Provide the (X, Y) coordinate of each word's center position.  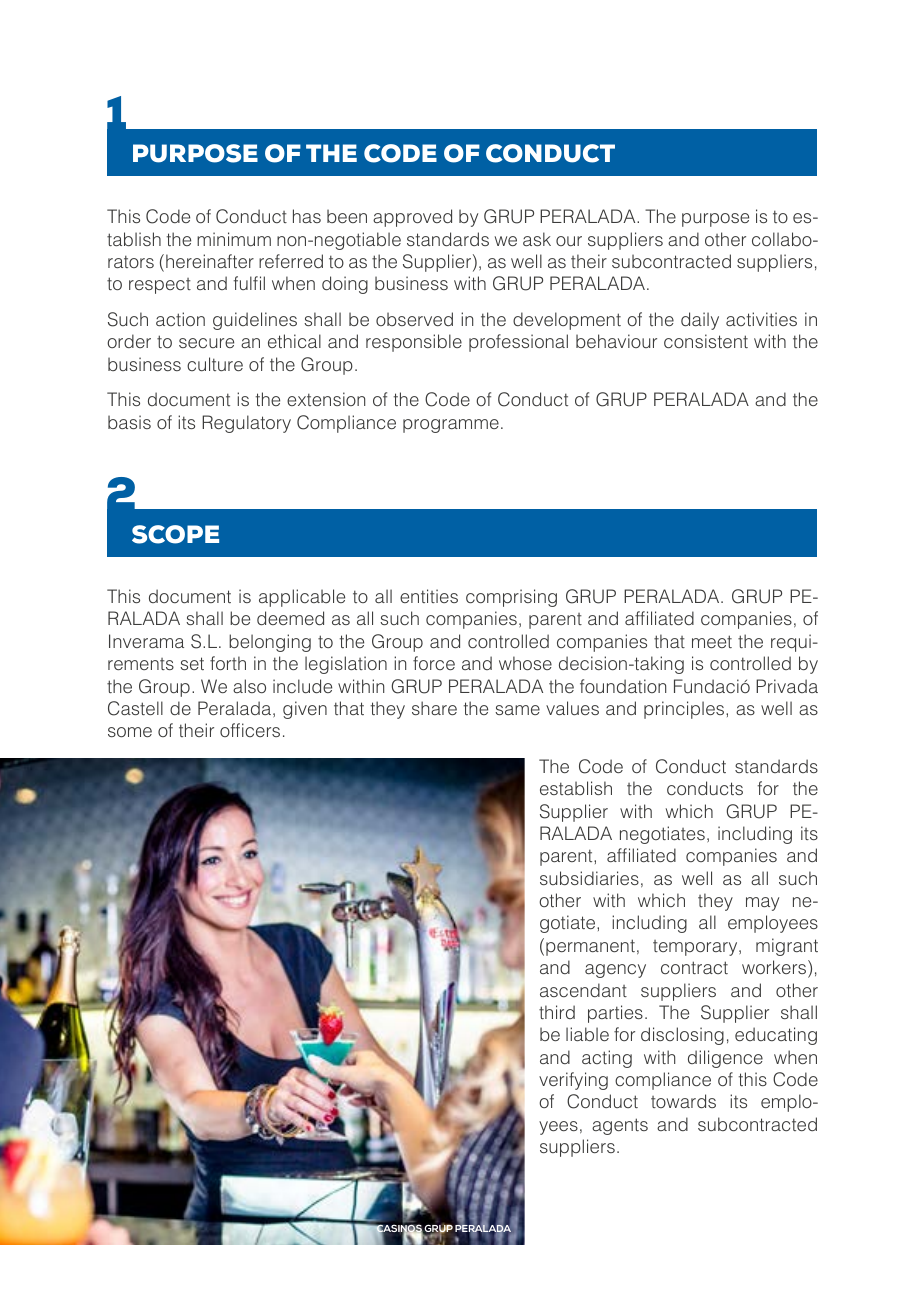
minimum (234, 239)
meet (712, 641)
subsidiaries (589, 878)
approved (412, 218)
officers (250, 730)
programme (451, 426)
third (557, 1012)
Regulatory (246, 424)
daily (700, 321)
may (762, 904)
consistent (706, 341)
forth (228, 663)
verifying (573, 1081)
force (434, 663)
